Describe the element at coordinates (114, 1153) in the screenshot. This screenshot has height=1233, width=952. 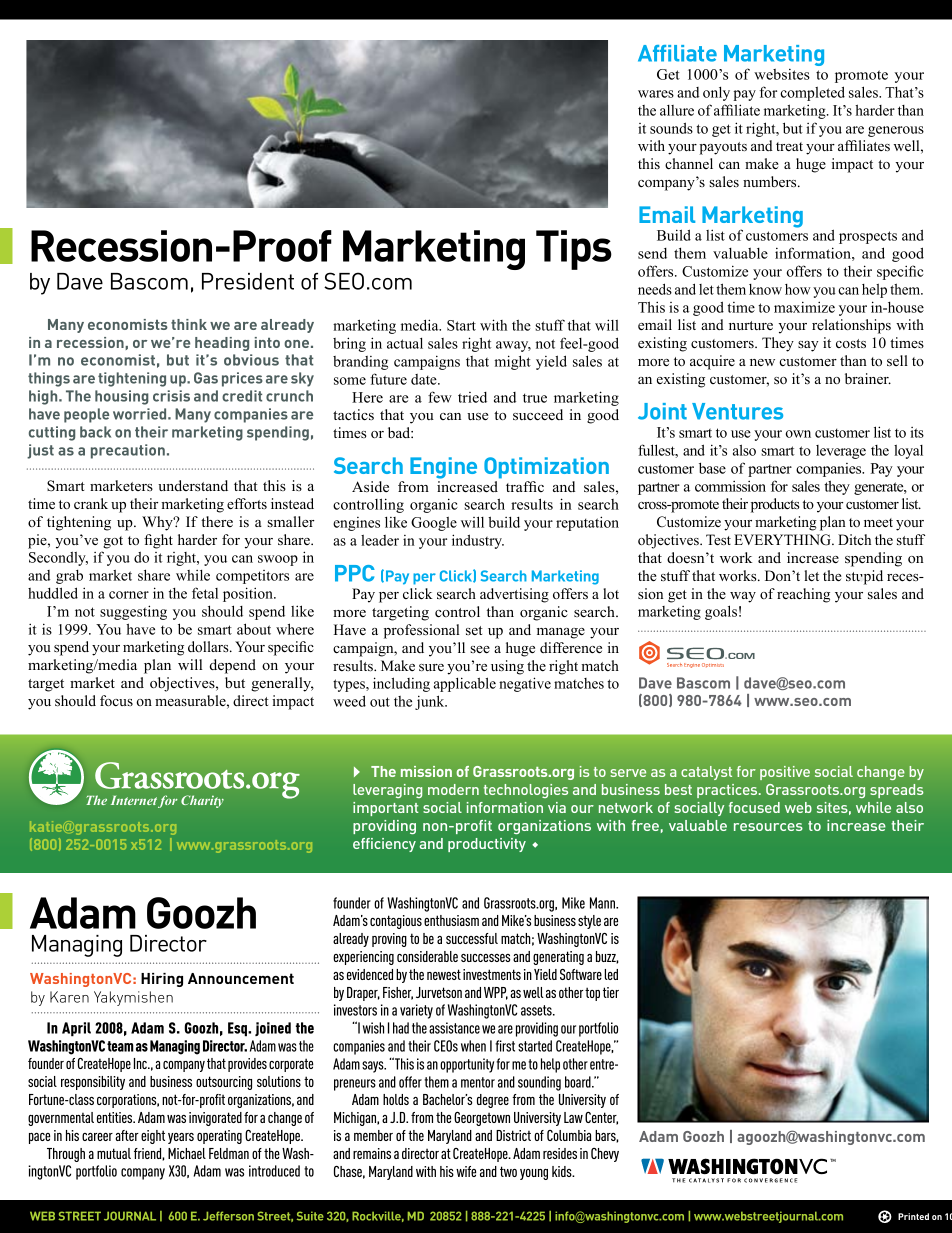
I see `mutual` at that location.
